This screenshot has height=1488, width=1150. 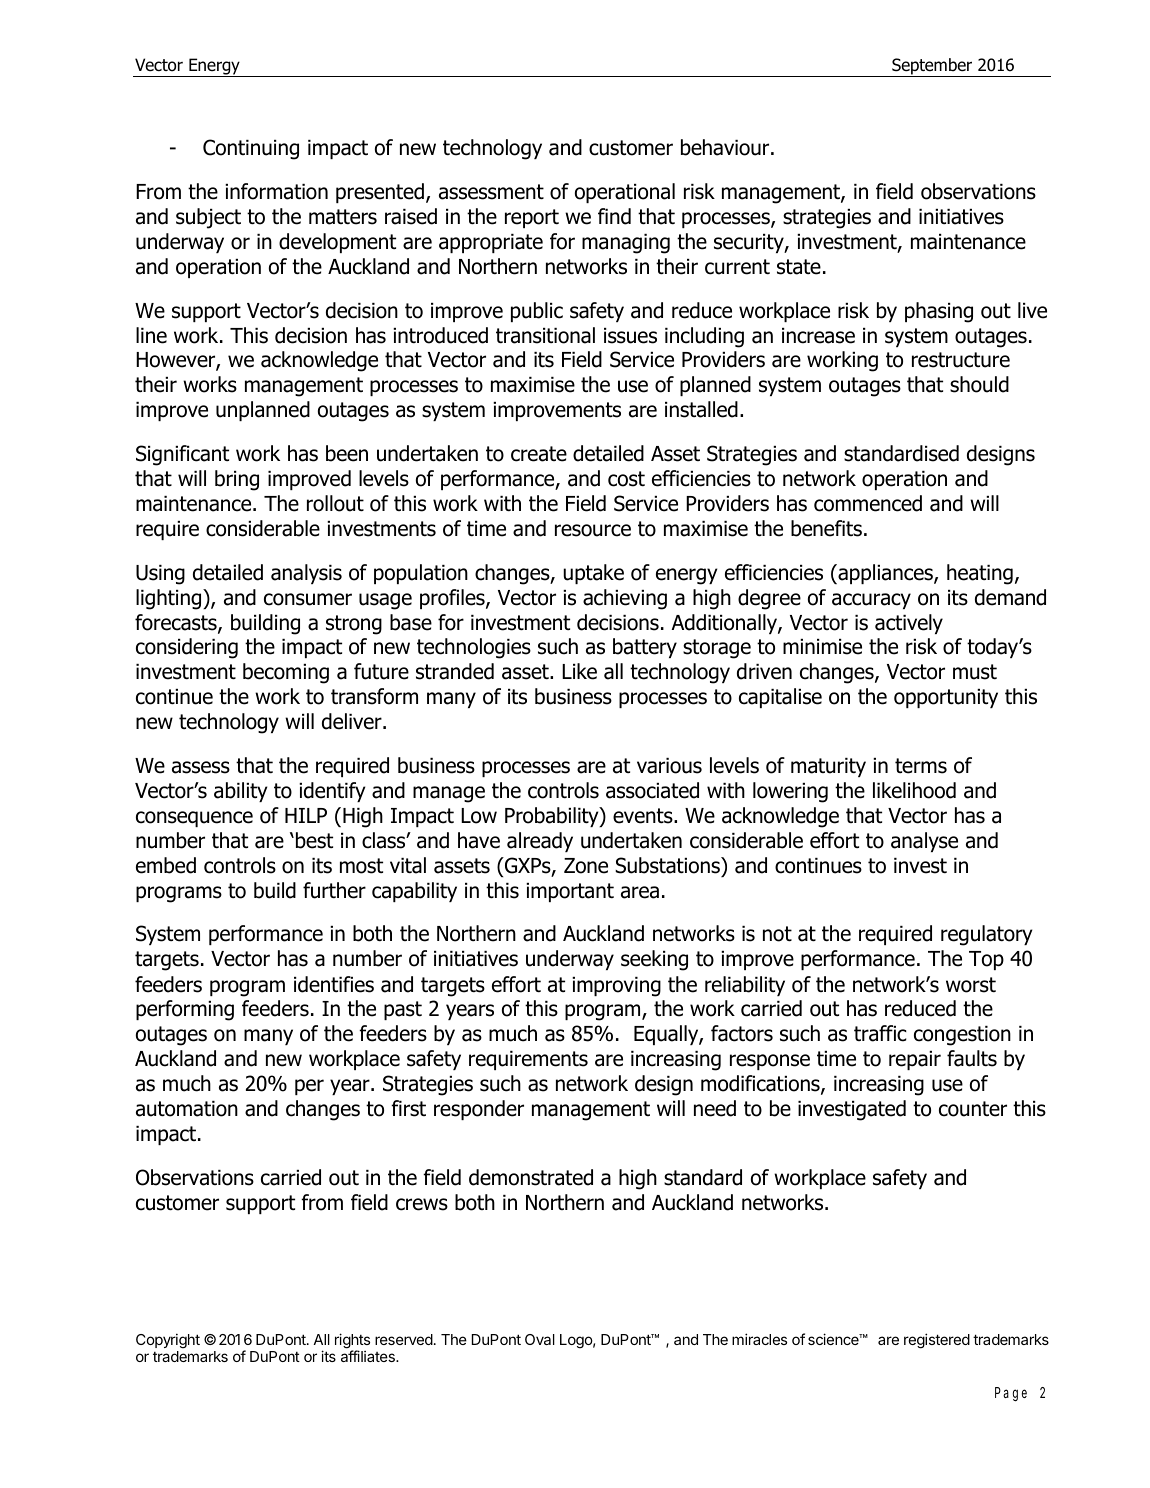 I want to click on responder, so click(x=479, y=1110).
